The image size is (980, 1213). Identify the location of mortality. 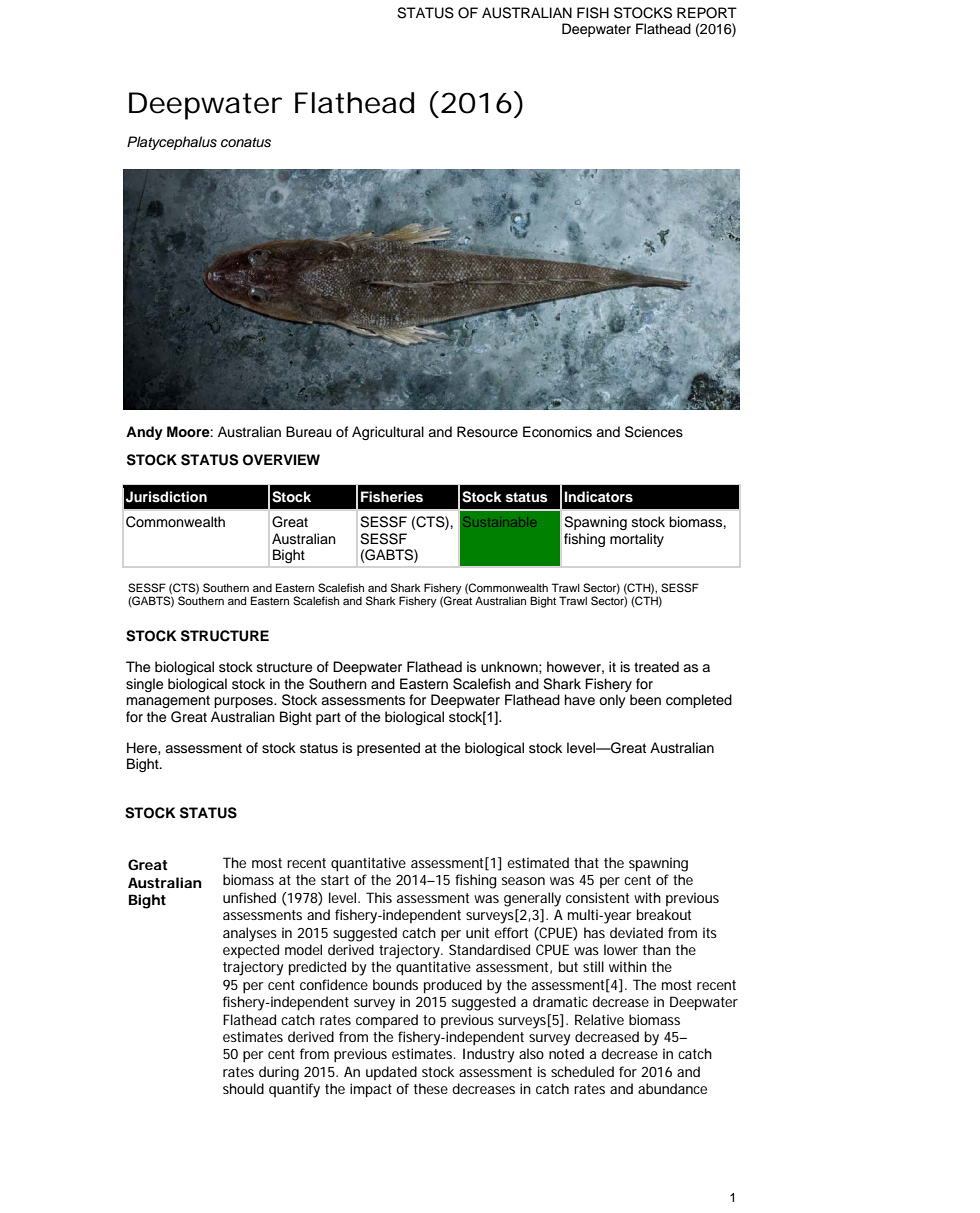
(637, 540).
